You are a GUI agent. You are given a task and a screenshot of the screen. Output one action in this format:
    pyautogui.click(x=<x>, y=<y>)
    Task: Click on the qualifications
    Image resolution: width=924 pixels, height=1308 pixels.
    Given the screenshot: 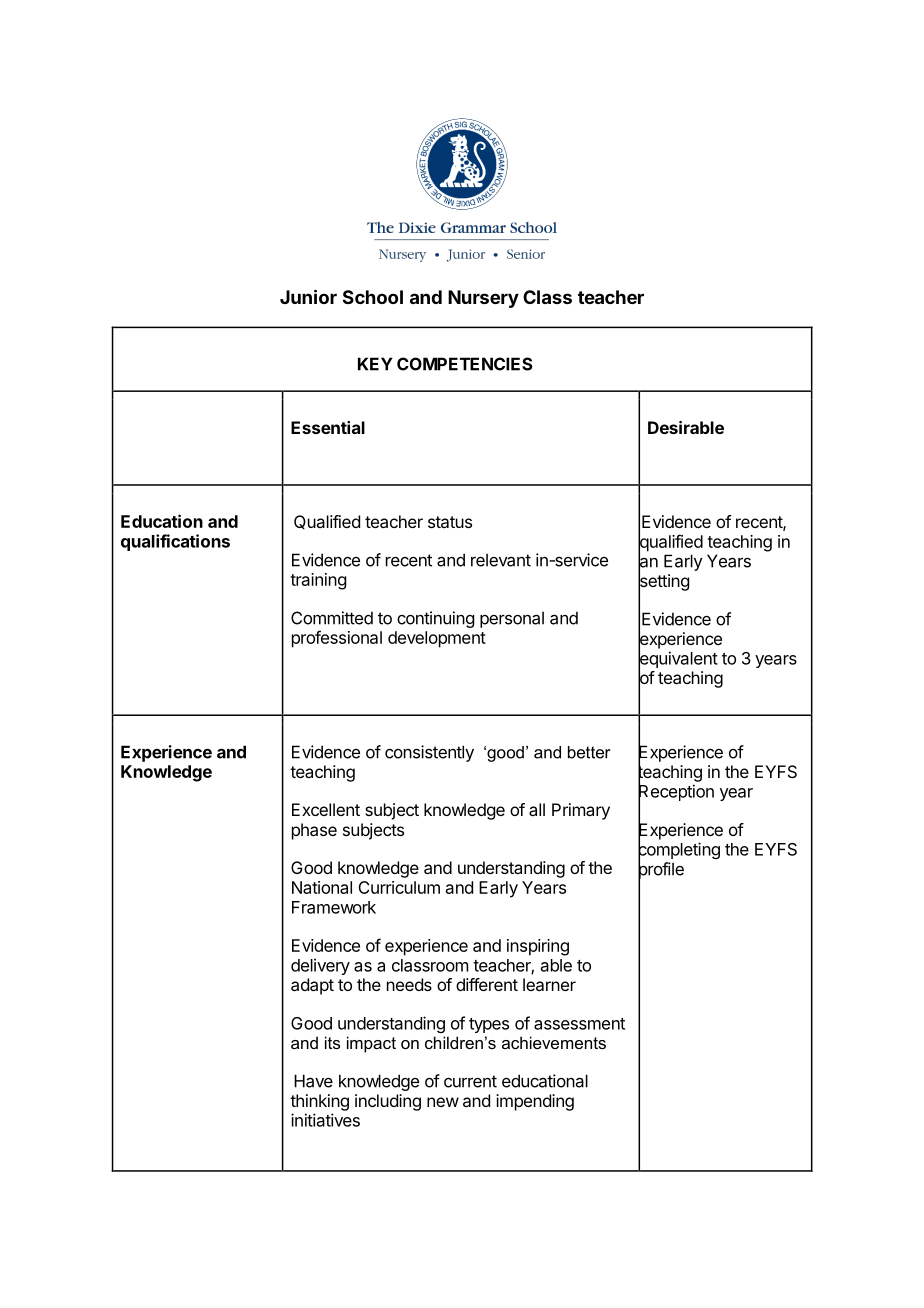 What is the action you would take?
    pyautogui.click(x=175, y=542)
